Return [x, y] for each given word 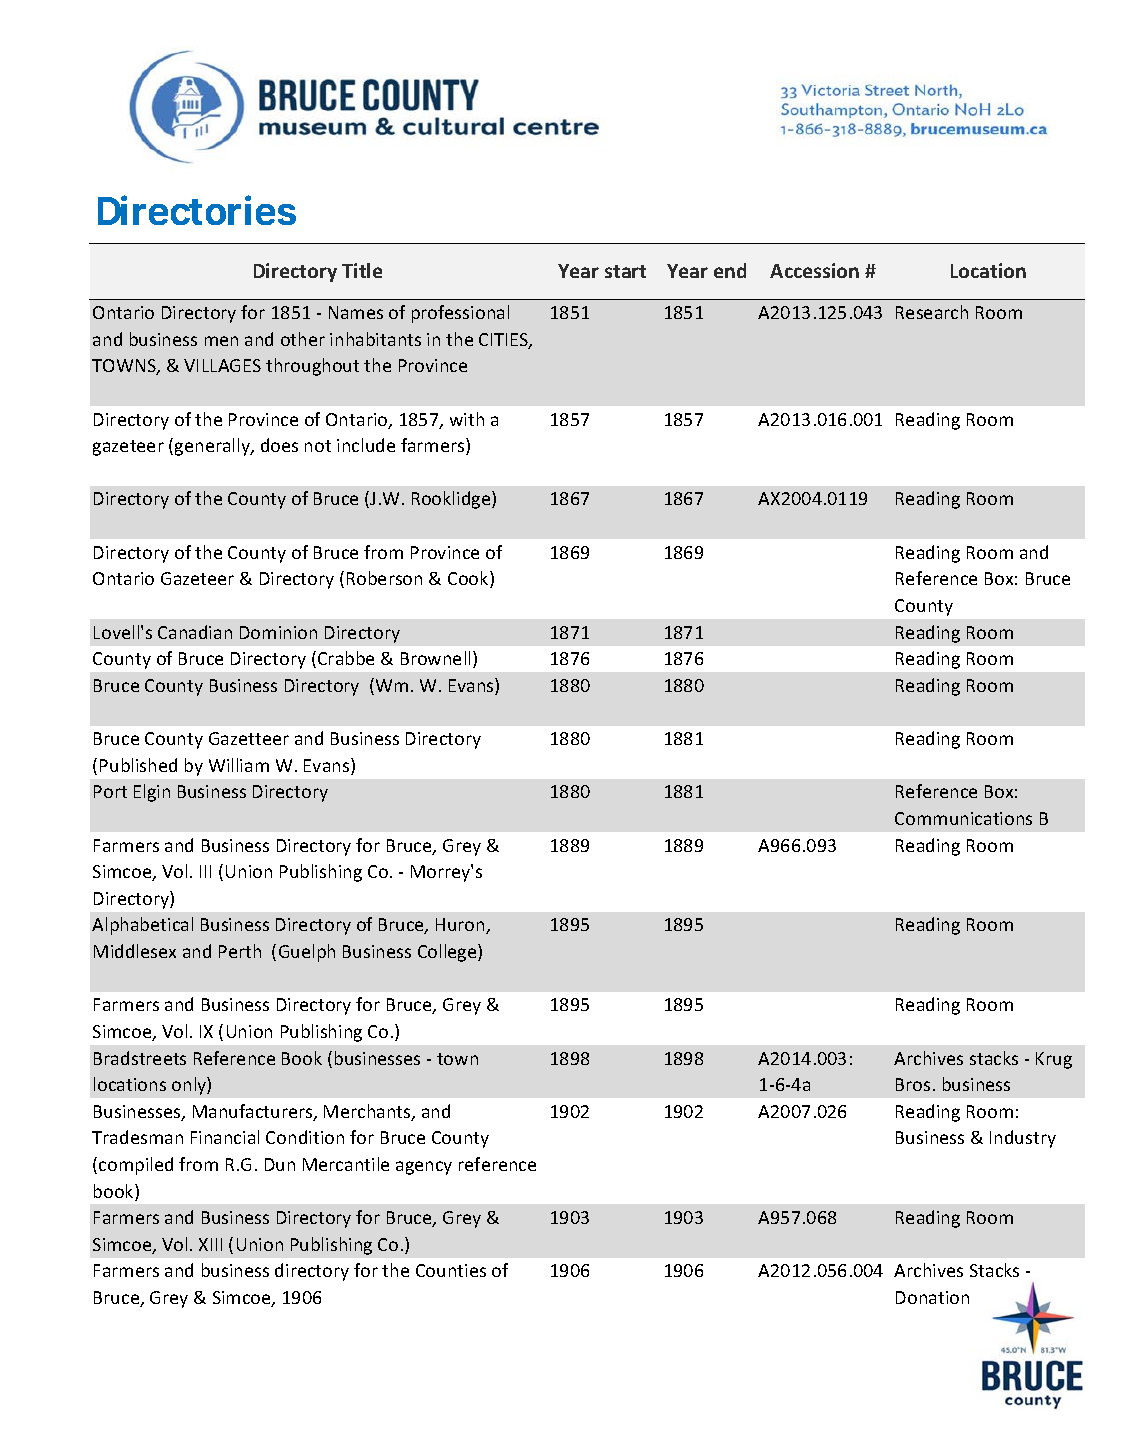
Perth [240, 951]
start [625, 271]
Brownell [435, 658]
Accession [814, 270]
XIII [210, 1244]
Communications [963, 818]
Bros [913, 1084]
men [221, 341]
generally [213, 447]
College [448, 953]
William [239, 765]
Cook [469, 579]
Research [932, 312]
